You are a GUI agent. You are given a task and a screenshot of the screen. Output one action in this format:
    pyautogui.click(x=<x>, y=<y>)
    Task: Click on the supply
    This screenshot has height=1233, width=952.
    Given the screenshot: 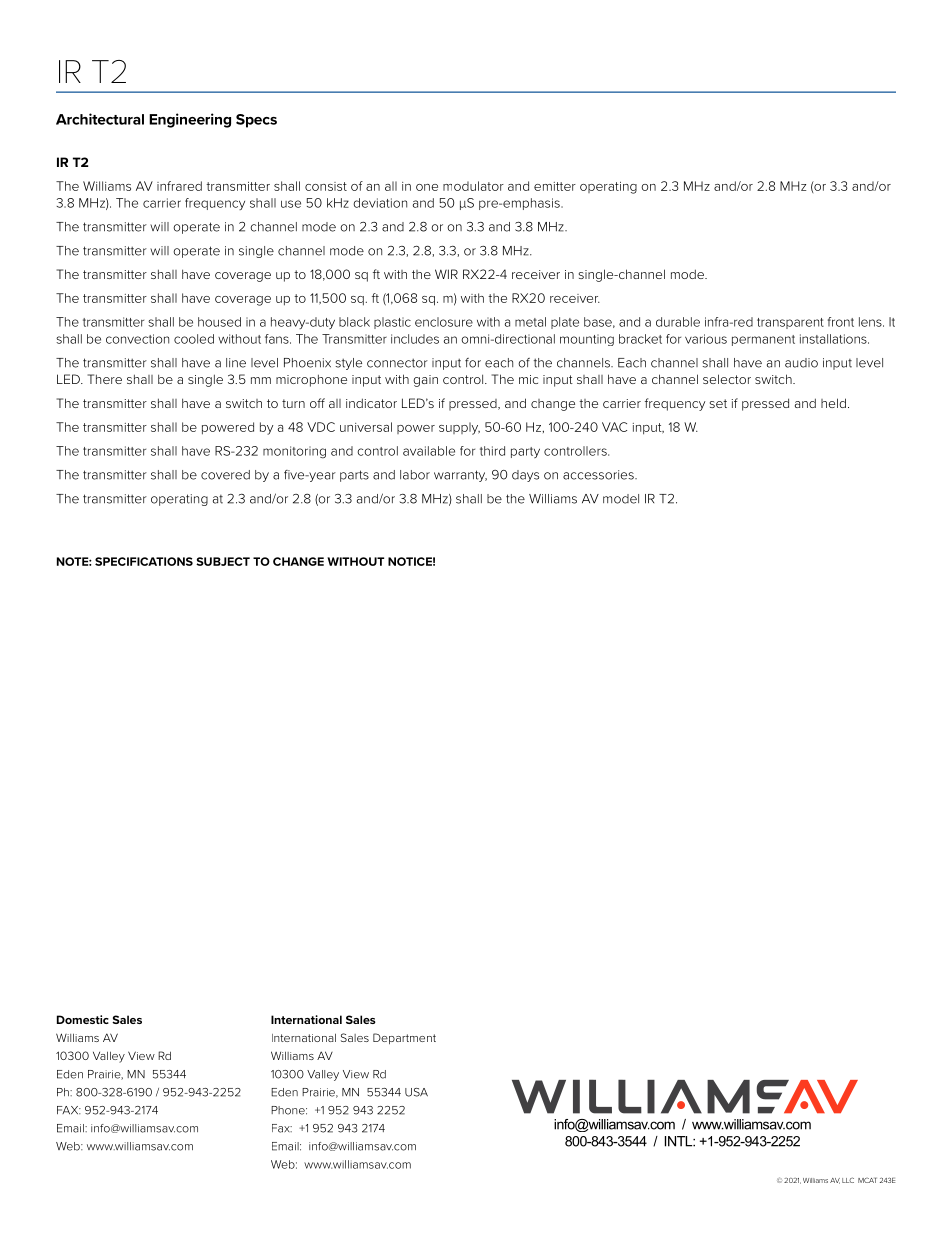 What is the action you would take?
    pyautogui.click(x=459, y=428)
